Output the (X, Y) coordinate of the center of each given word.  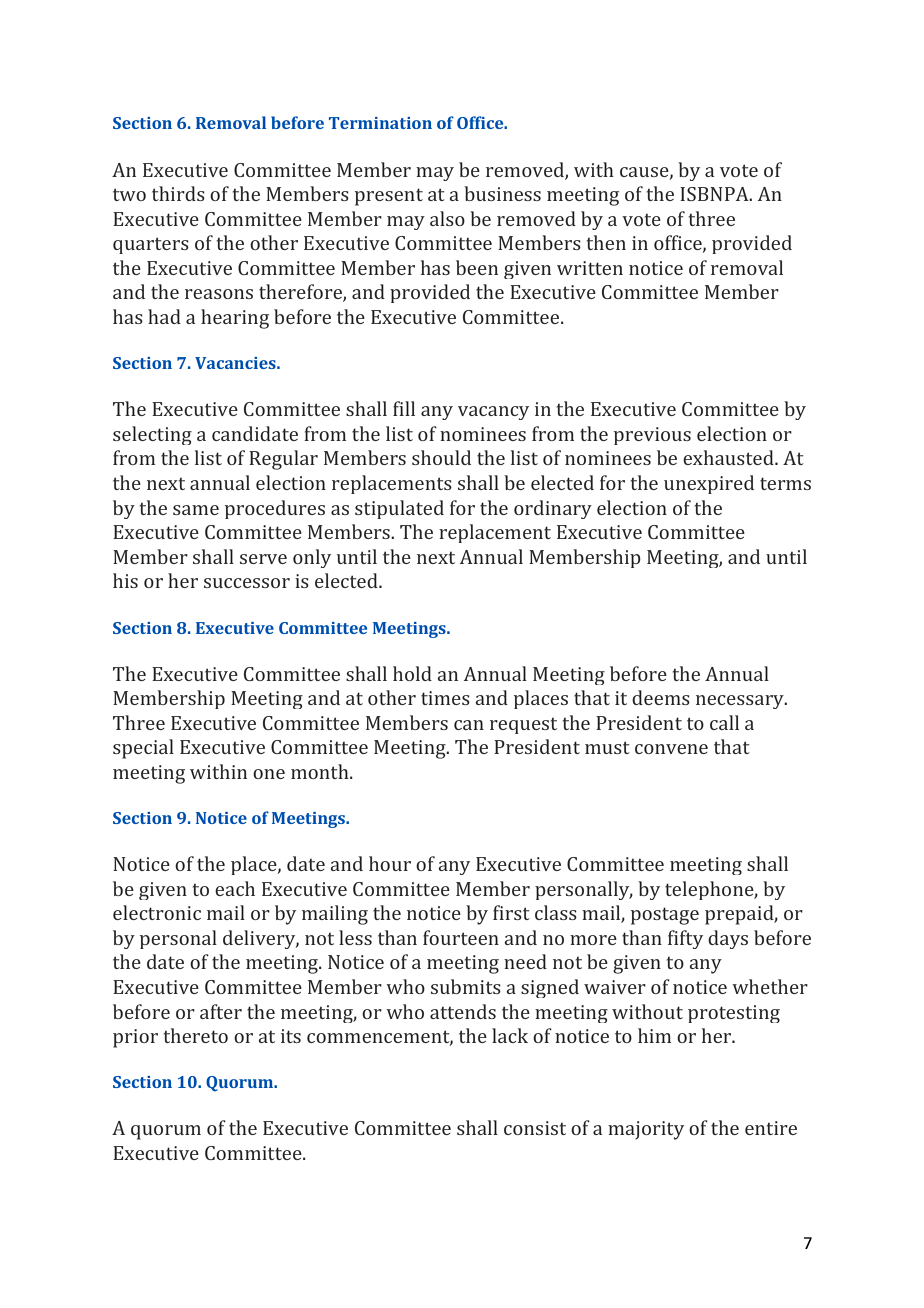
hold (412, 673)
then (606, 242)
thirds (178, 193)
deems (661, 697)
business (502, 193)
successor (247, 583)
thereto (195, 1035)
